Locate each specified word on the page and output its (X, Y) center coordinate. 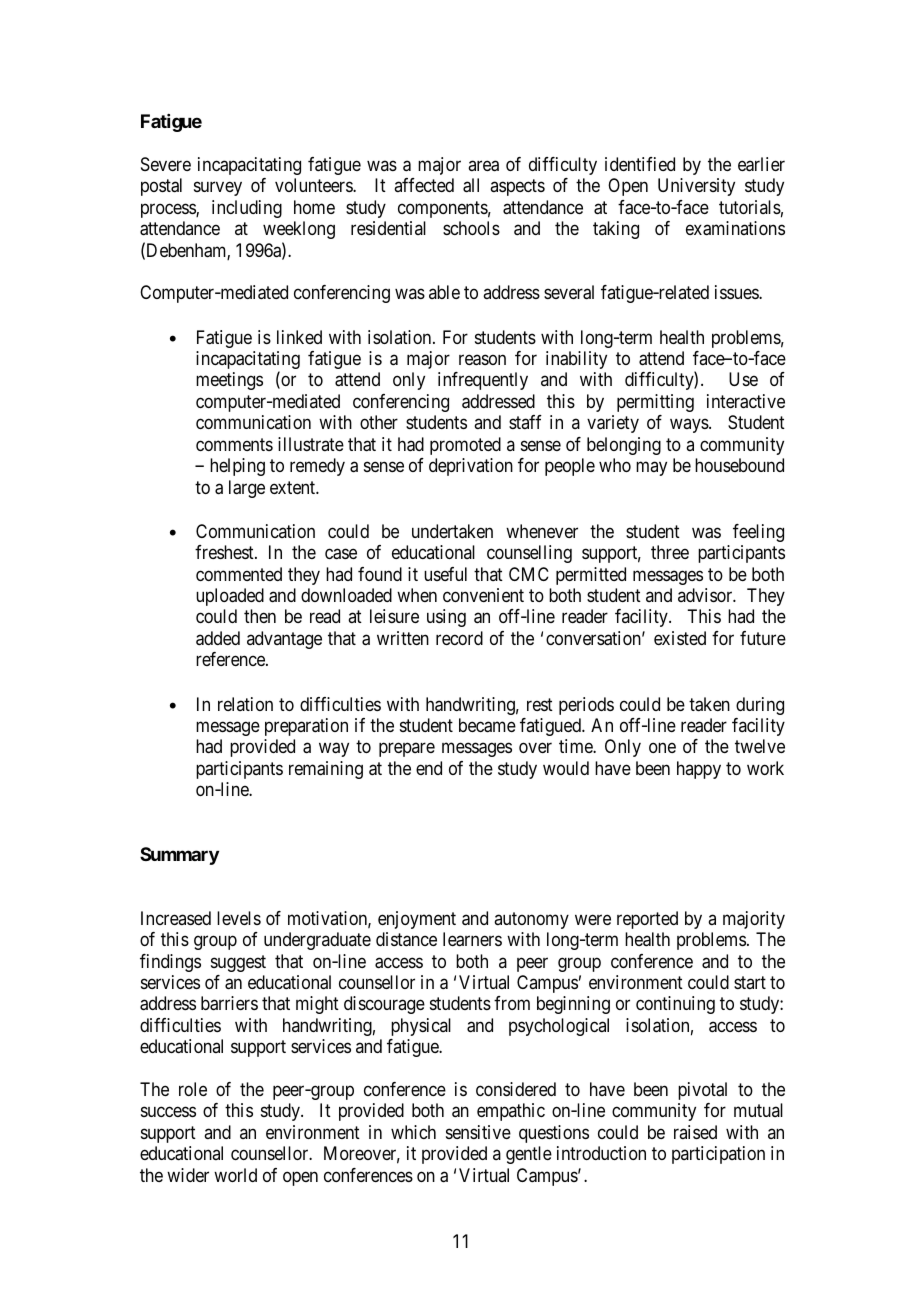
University (696, 187)
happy (699, 770)
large (247, 489)
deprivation (471, 467)
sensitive (478, 1132)
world (235, 1175)
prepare (407, 750)
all (471, 185)
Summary (179, 856)
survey (218, 189)
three (670, 552)
